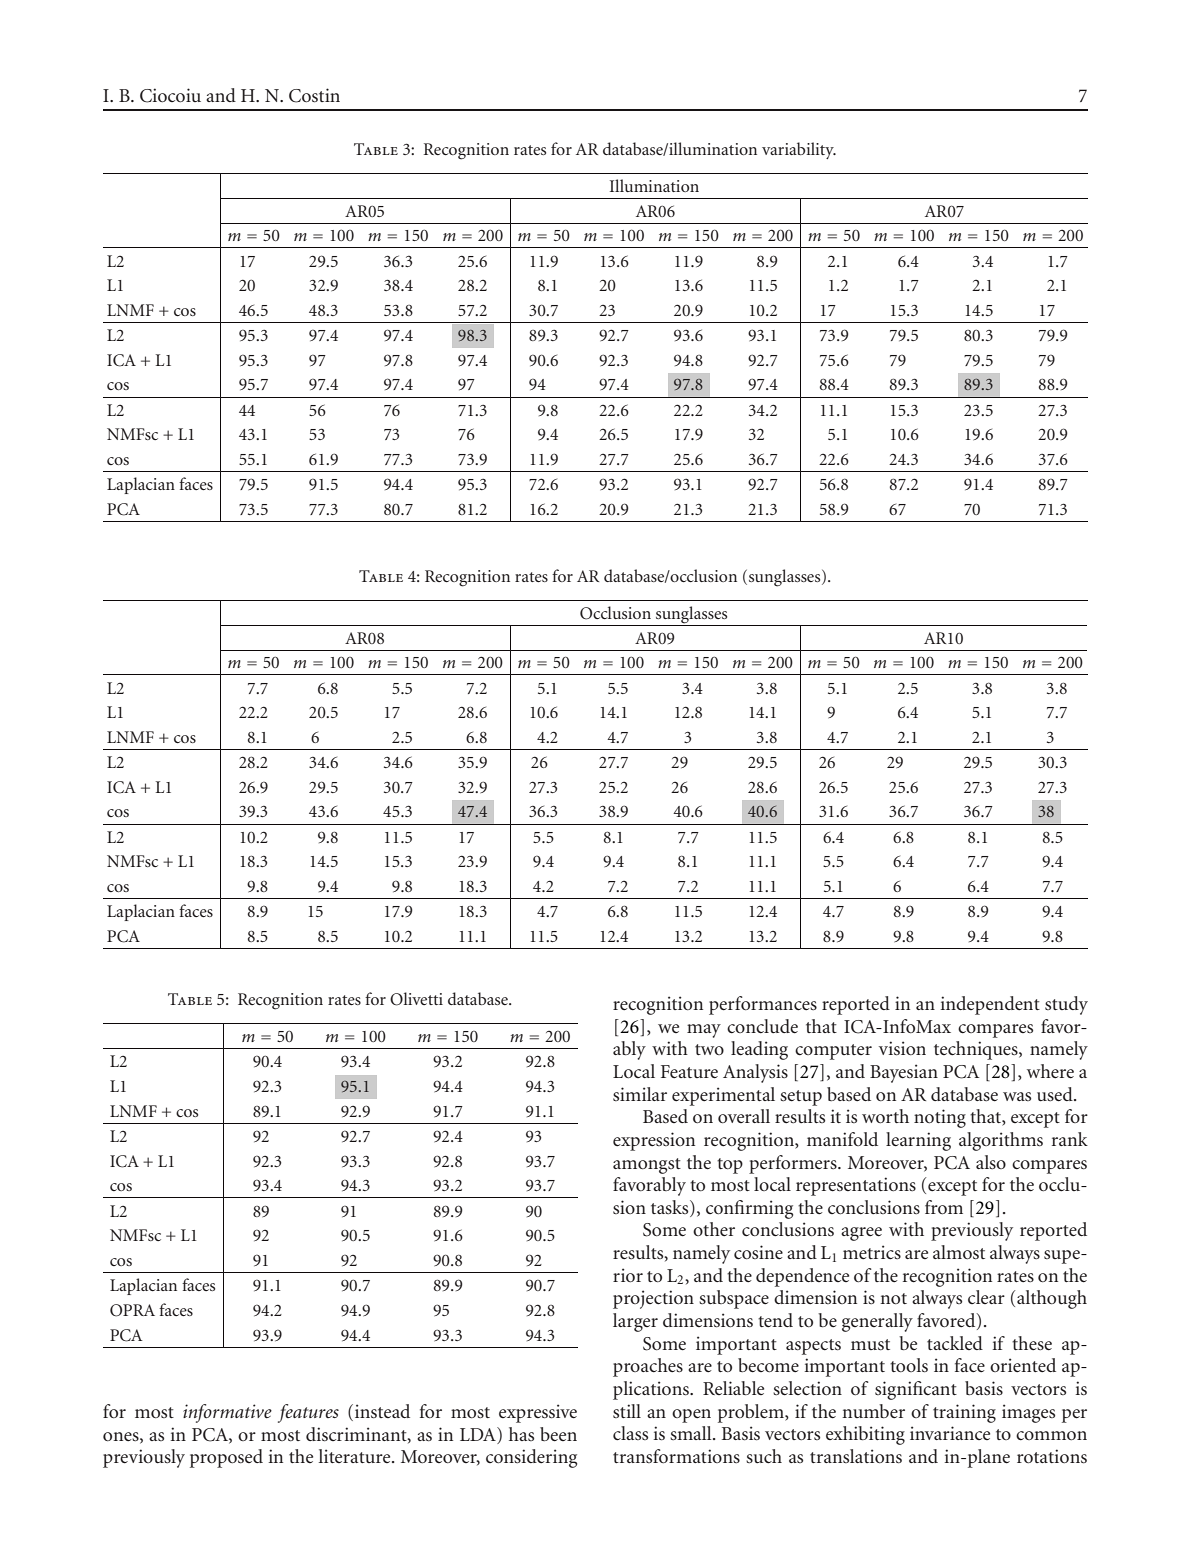  Describe the element at coordinates (763, 1005) in the screenshot. I see `performances` at that location.
